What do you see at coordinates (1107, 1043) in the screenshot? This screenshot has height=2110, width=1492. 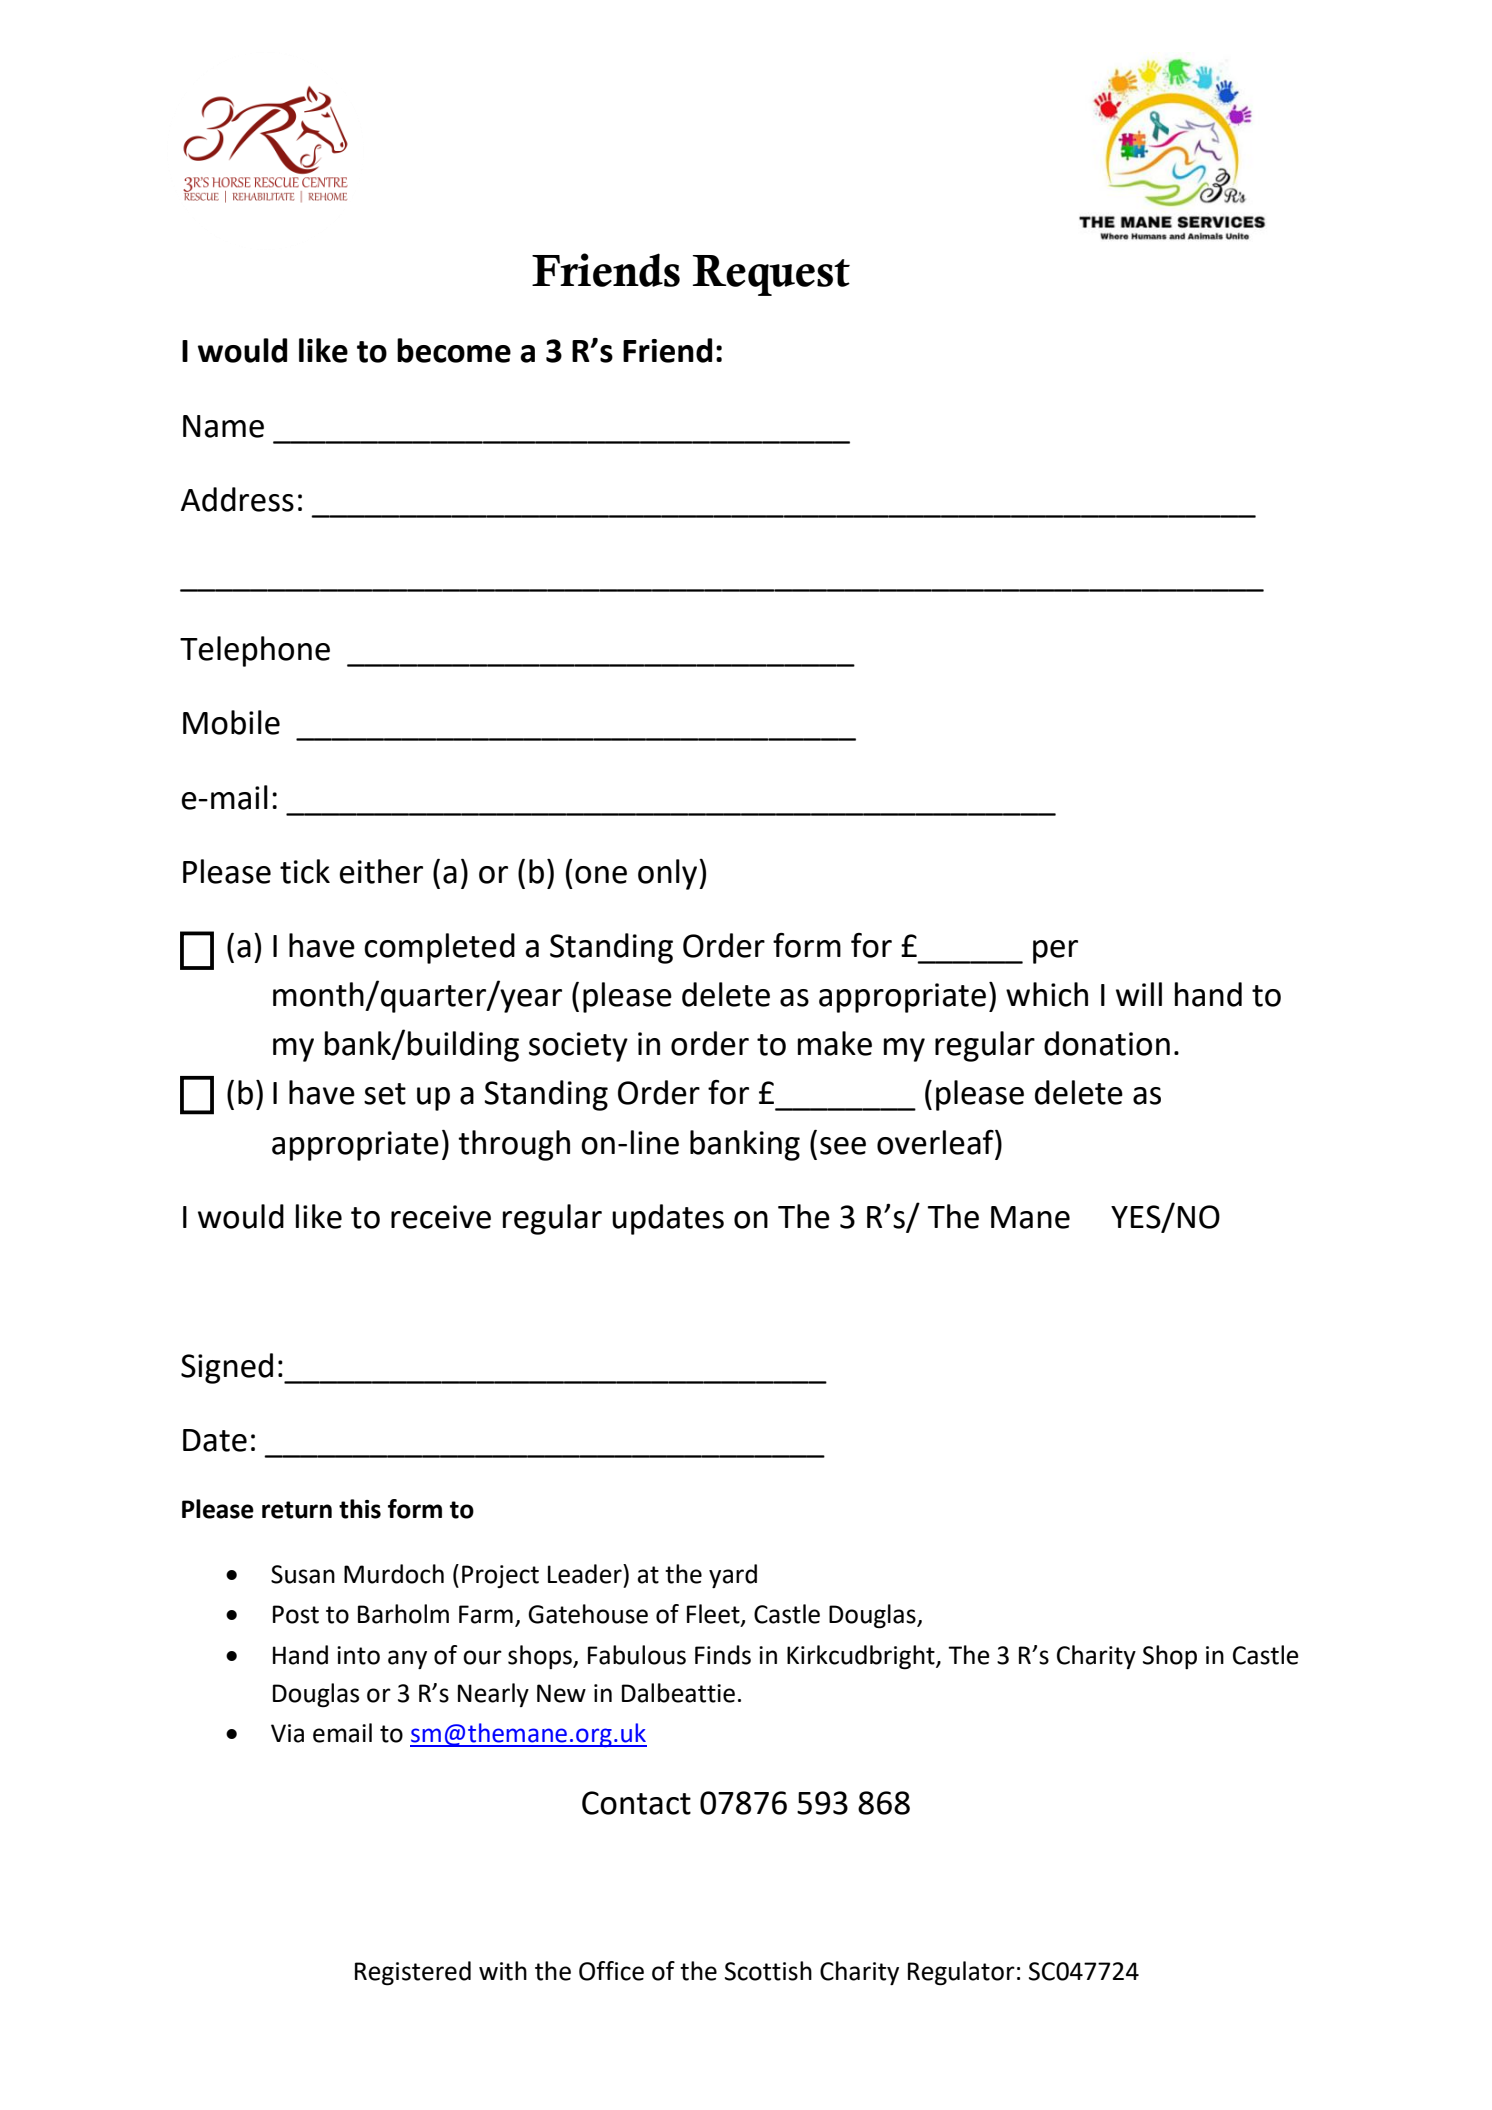 I see `donation` at bounding box center [1107, 1043].
